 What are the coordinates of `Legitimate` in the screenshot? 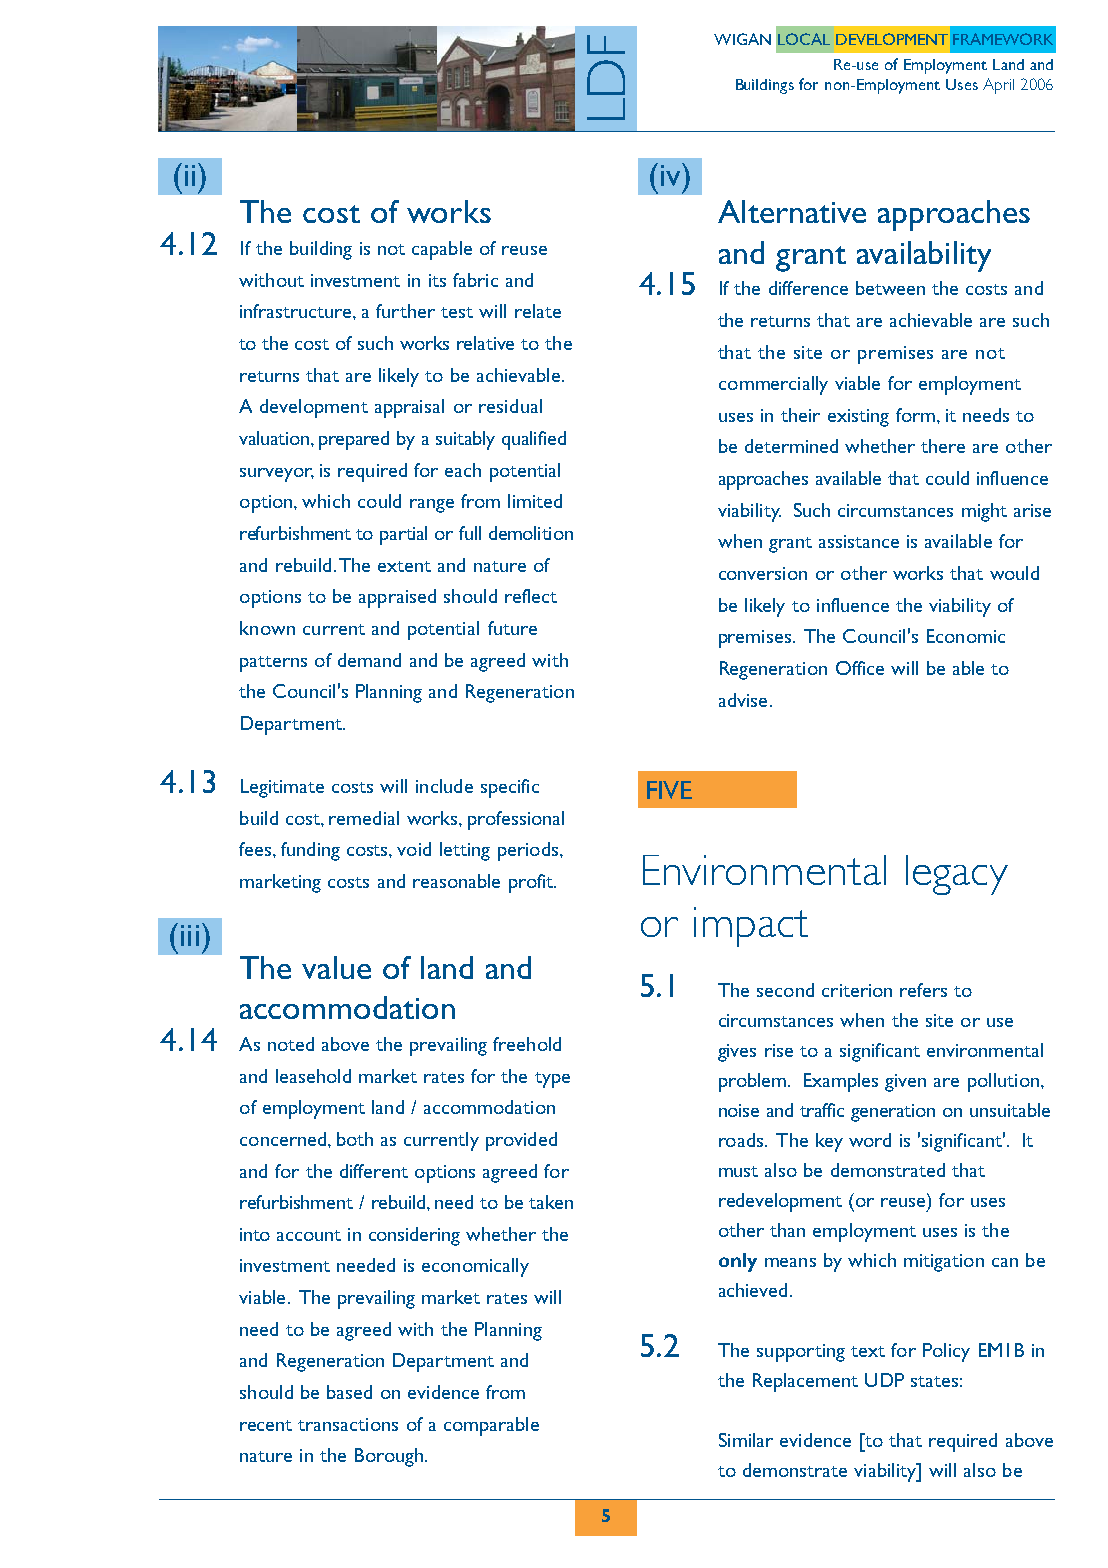 It's located at (282, 788).
